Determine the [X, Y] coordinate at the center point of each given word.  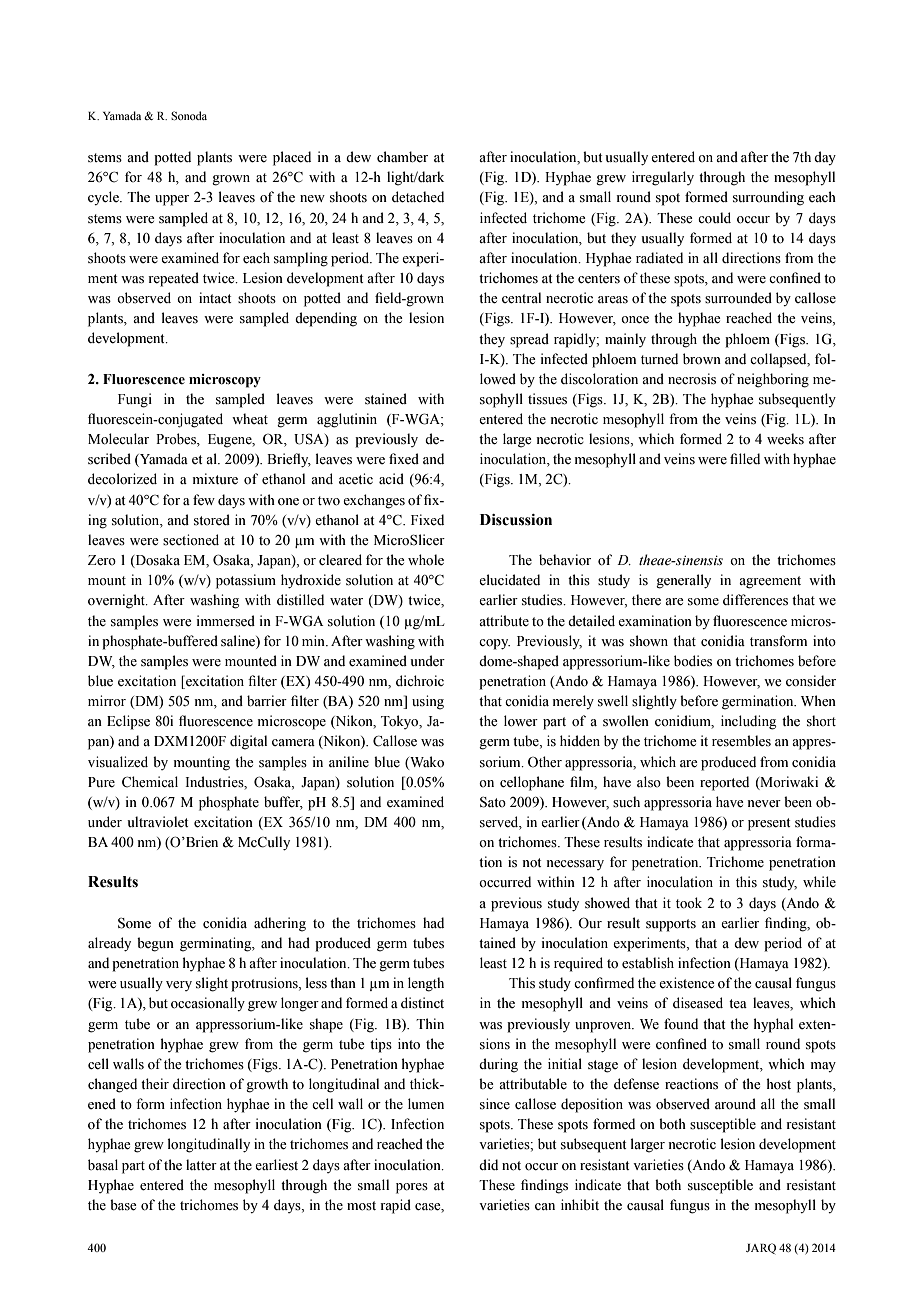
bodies [693, 661]
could [714, 218]
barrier [267, 701]
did [488, 1164]
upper [172, 200]
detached [418, 197]
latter [201, 1165]
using [428, 702]
